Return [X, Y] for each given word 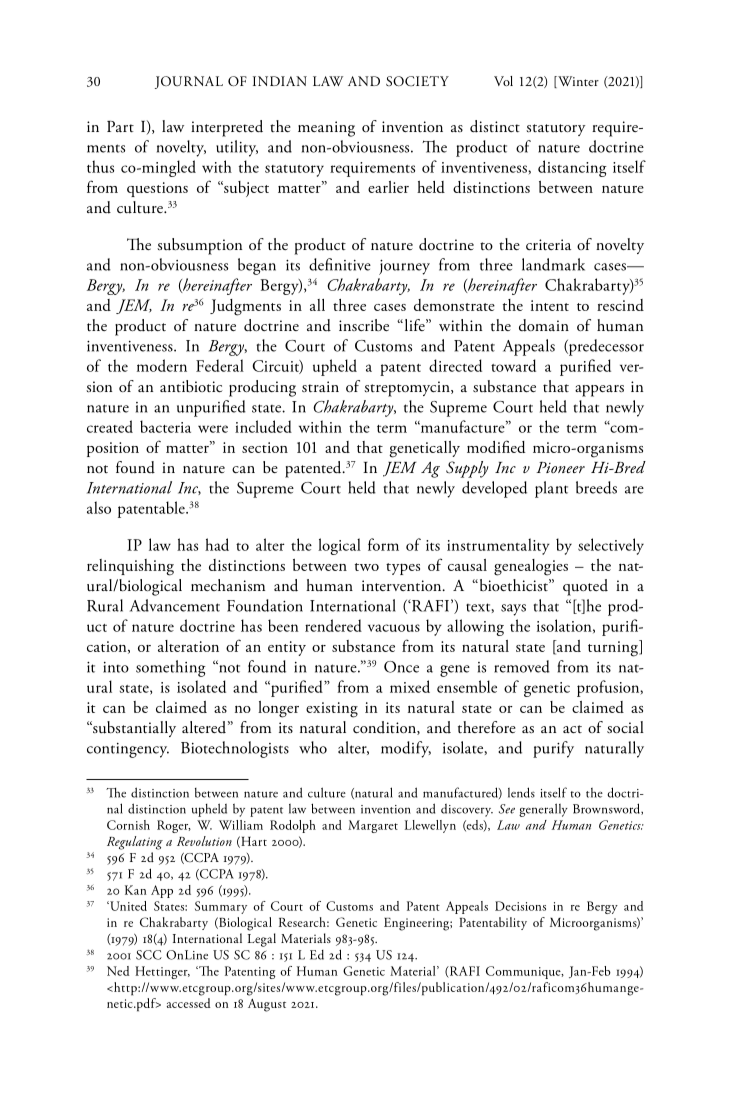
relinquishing [130, 567]
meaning [326, 129]
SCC [149, 955]
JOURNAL [189, 82]
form [383, 544]
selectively [611, 546]
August [267, 1005]
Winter [577, 82]
